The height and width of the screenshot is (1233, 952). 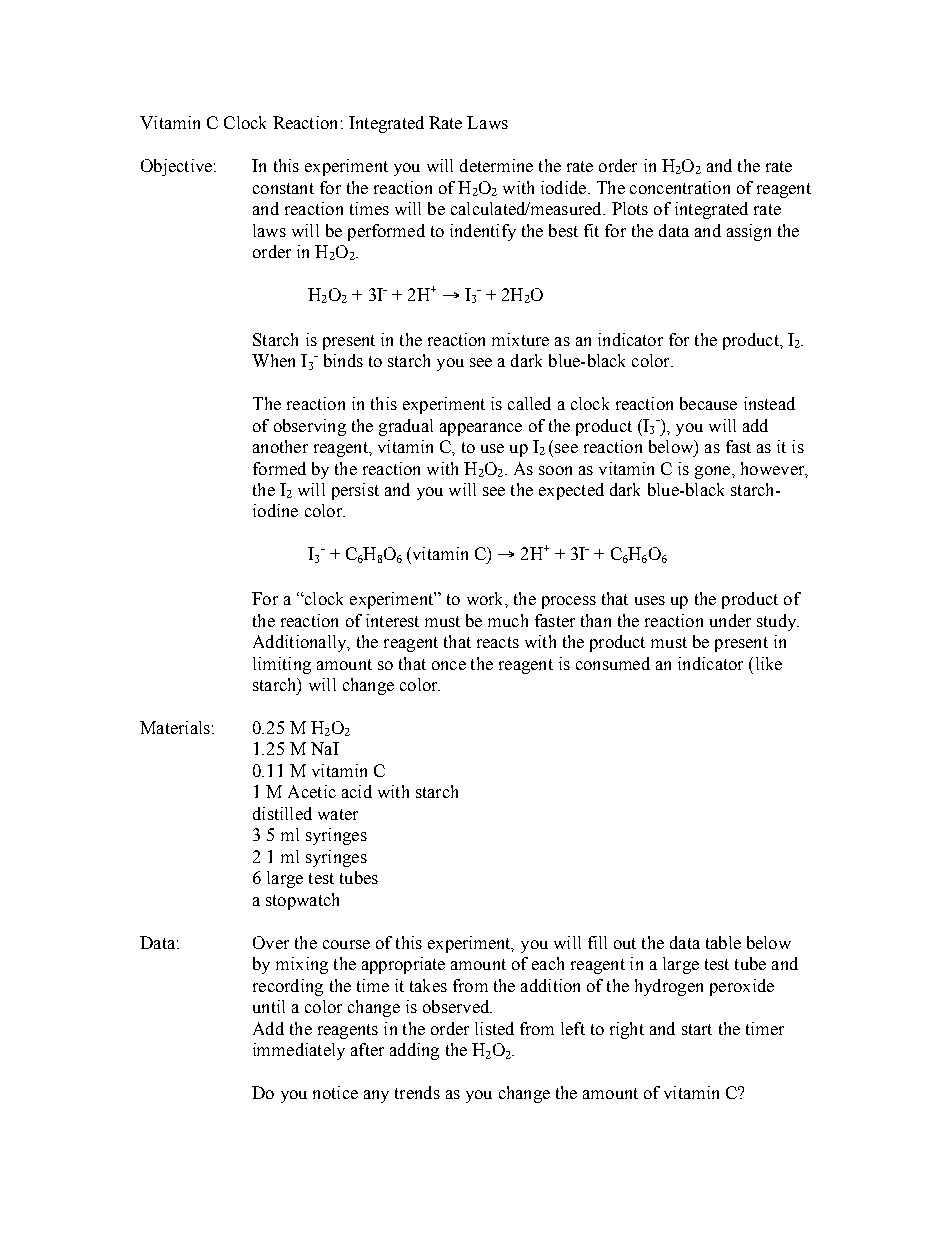 I want to click on gone, so click(x=714, y=472).
